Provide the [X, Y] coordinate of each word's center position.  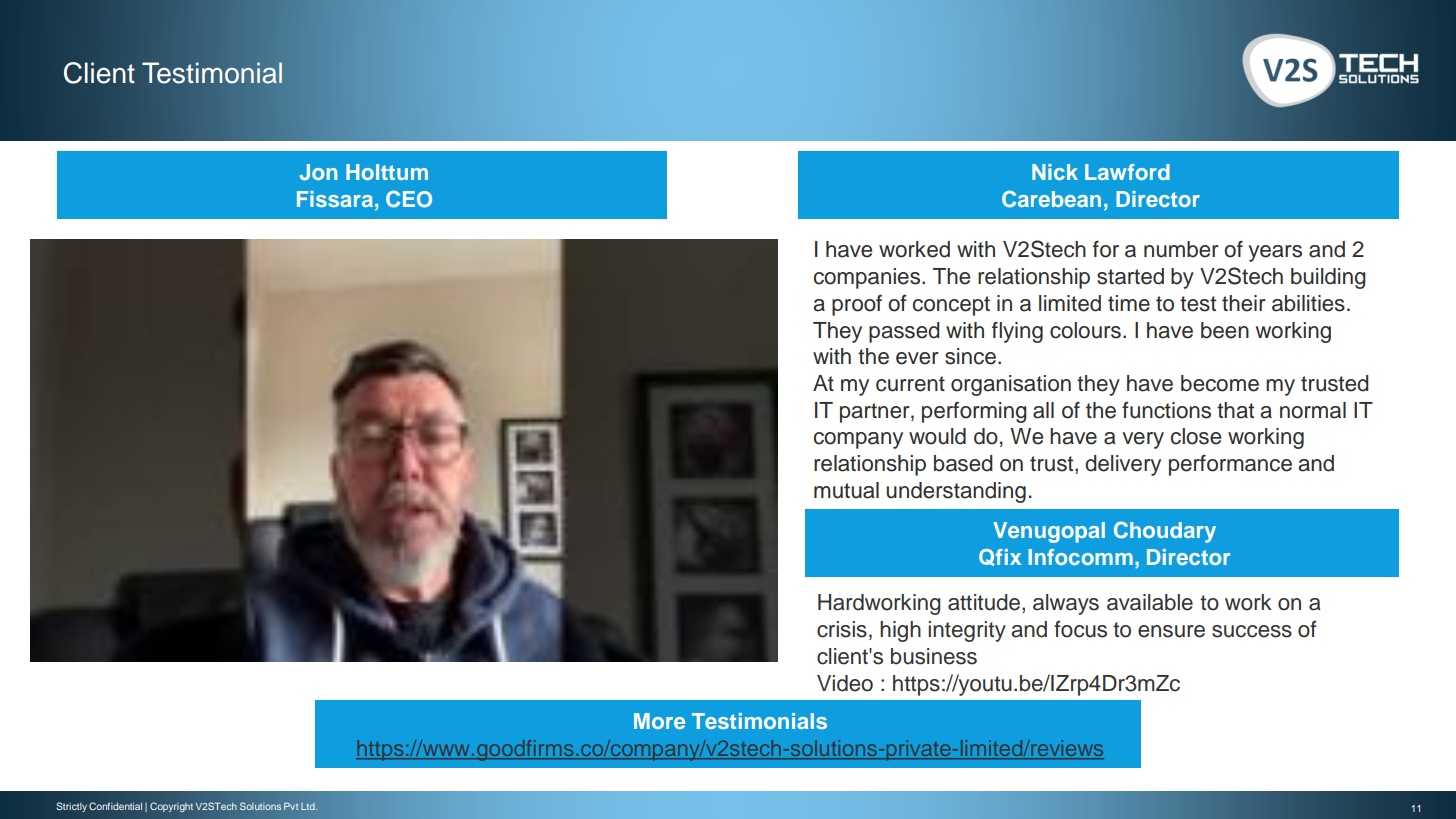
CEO [409, 199]
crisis [842, 629]
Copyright [171, 807]
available [1150, 602]
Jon [319, 172]
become [1220, 383]
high [900, 631]
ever [917, 358]
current [910, 384]
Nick [1055, 172]
